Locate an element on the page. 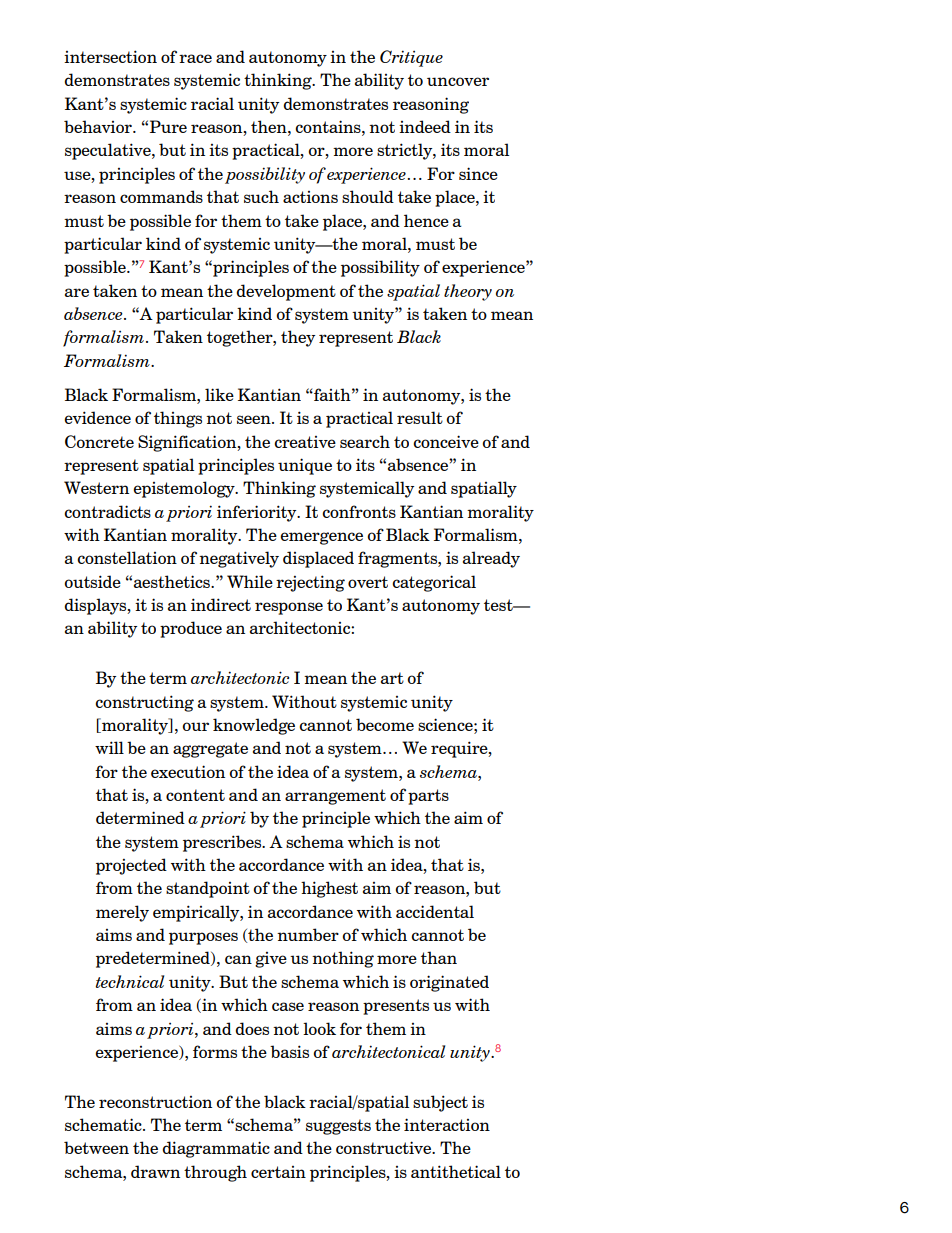  categorical is located at coordinates (434, 583).
